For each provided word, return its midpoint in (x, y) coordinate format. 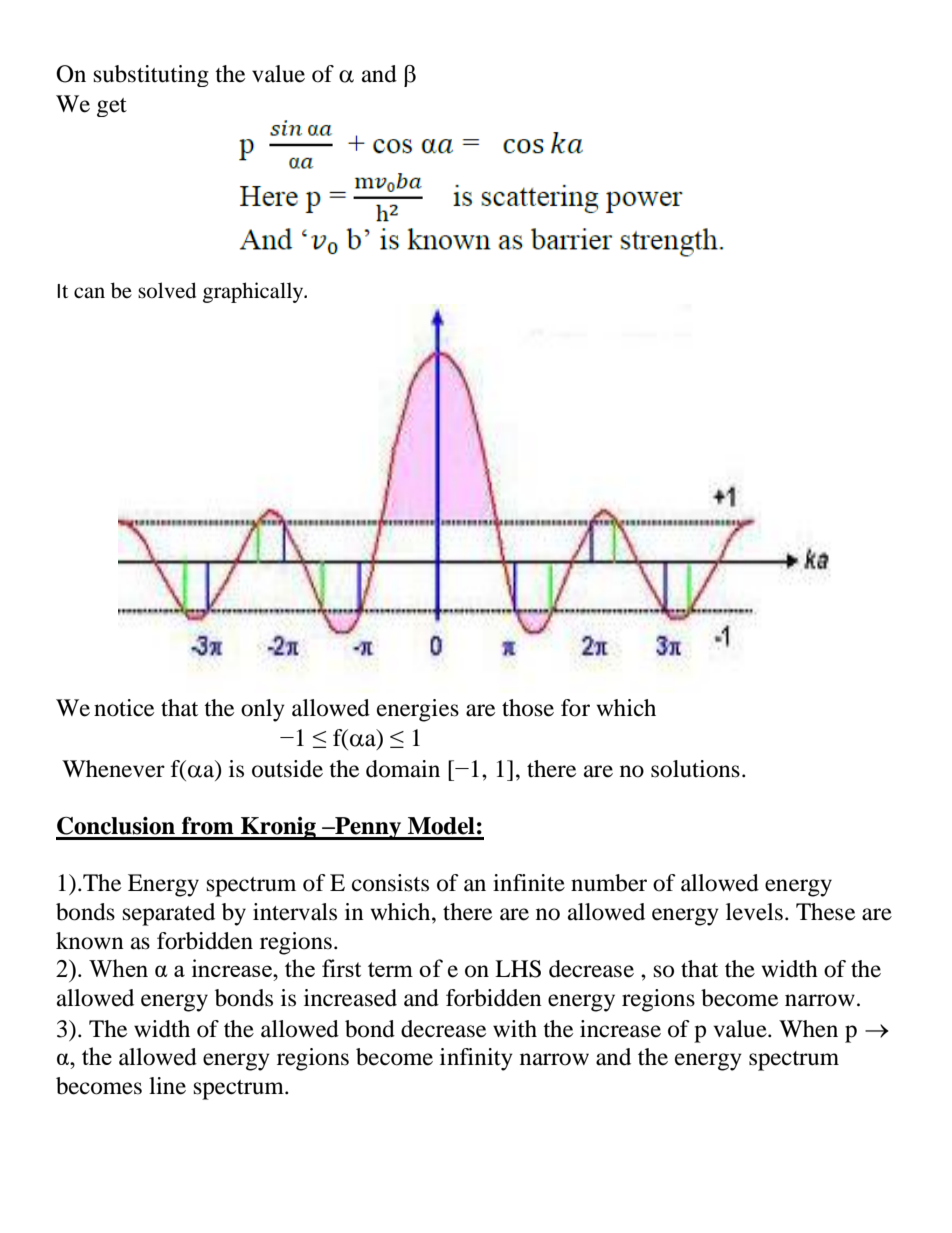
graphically (254, 292)
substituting (151, 76)
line (167, 1086)
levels (754, 912)
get (112, 107)
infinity (476, 1059)
